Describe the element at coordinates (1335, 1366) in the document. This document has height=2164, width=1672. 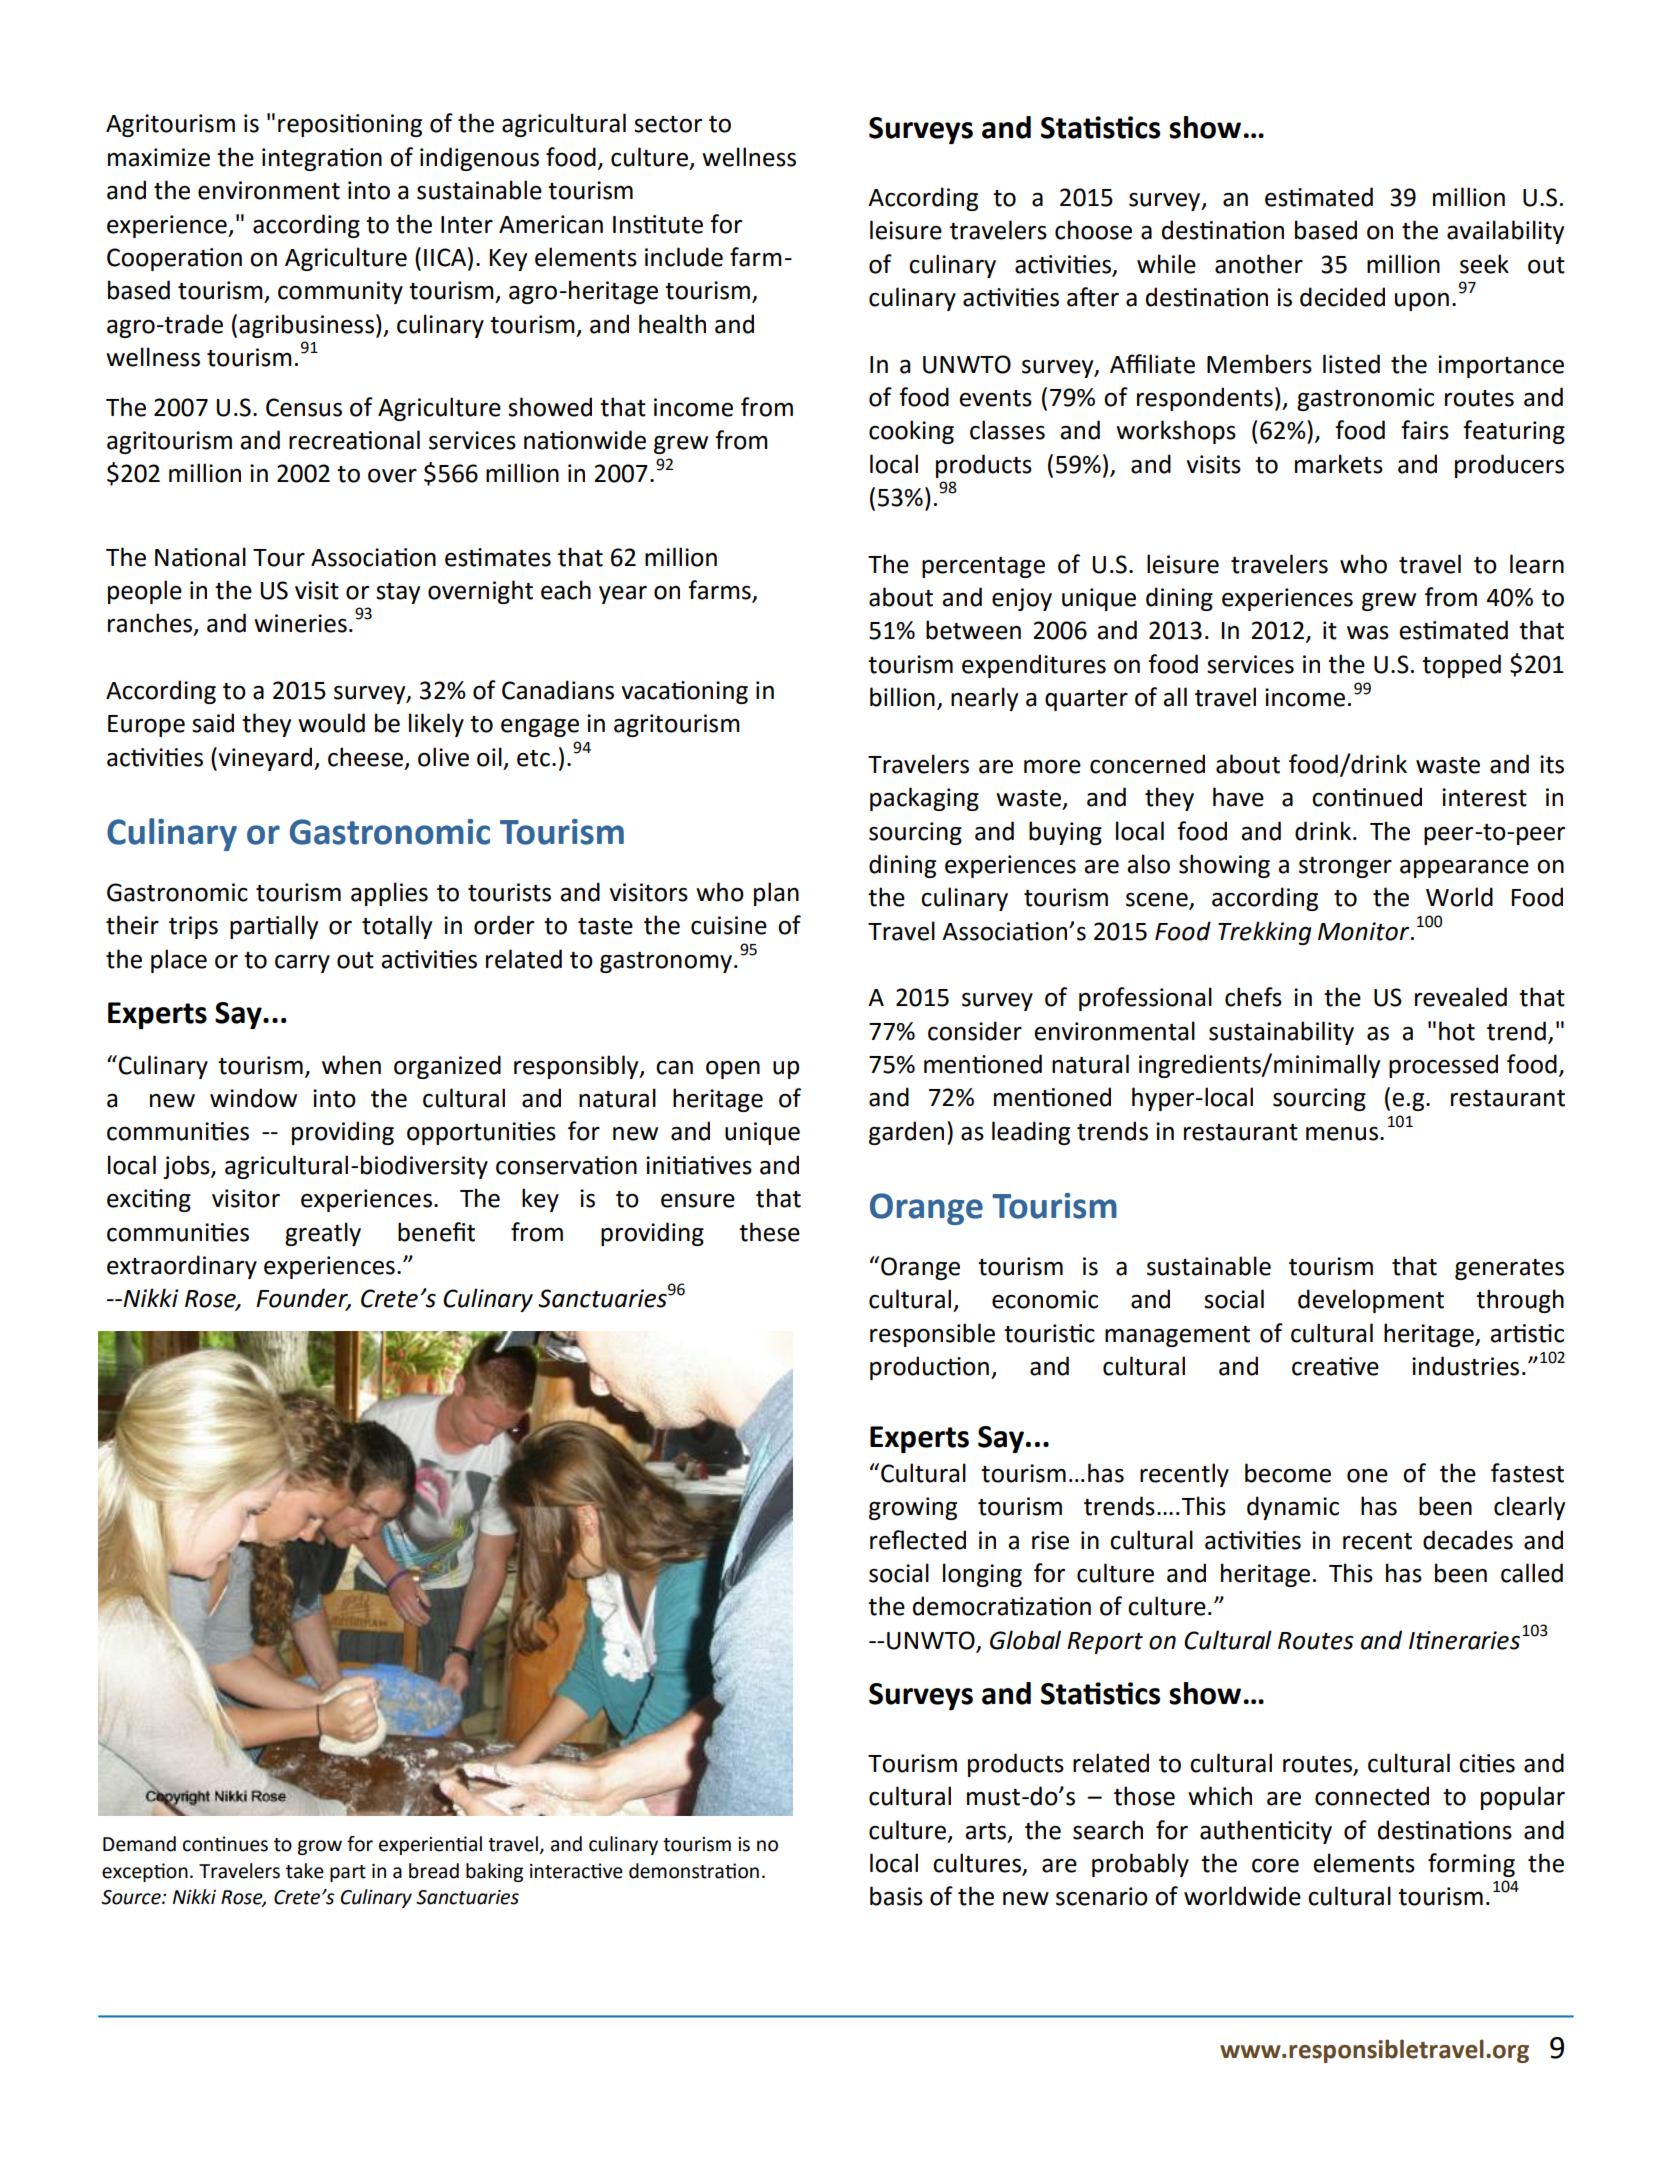
I see `creative` at that location.
